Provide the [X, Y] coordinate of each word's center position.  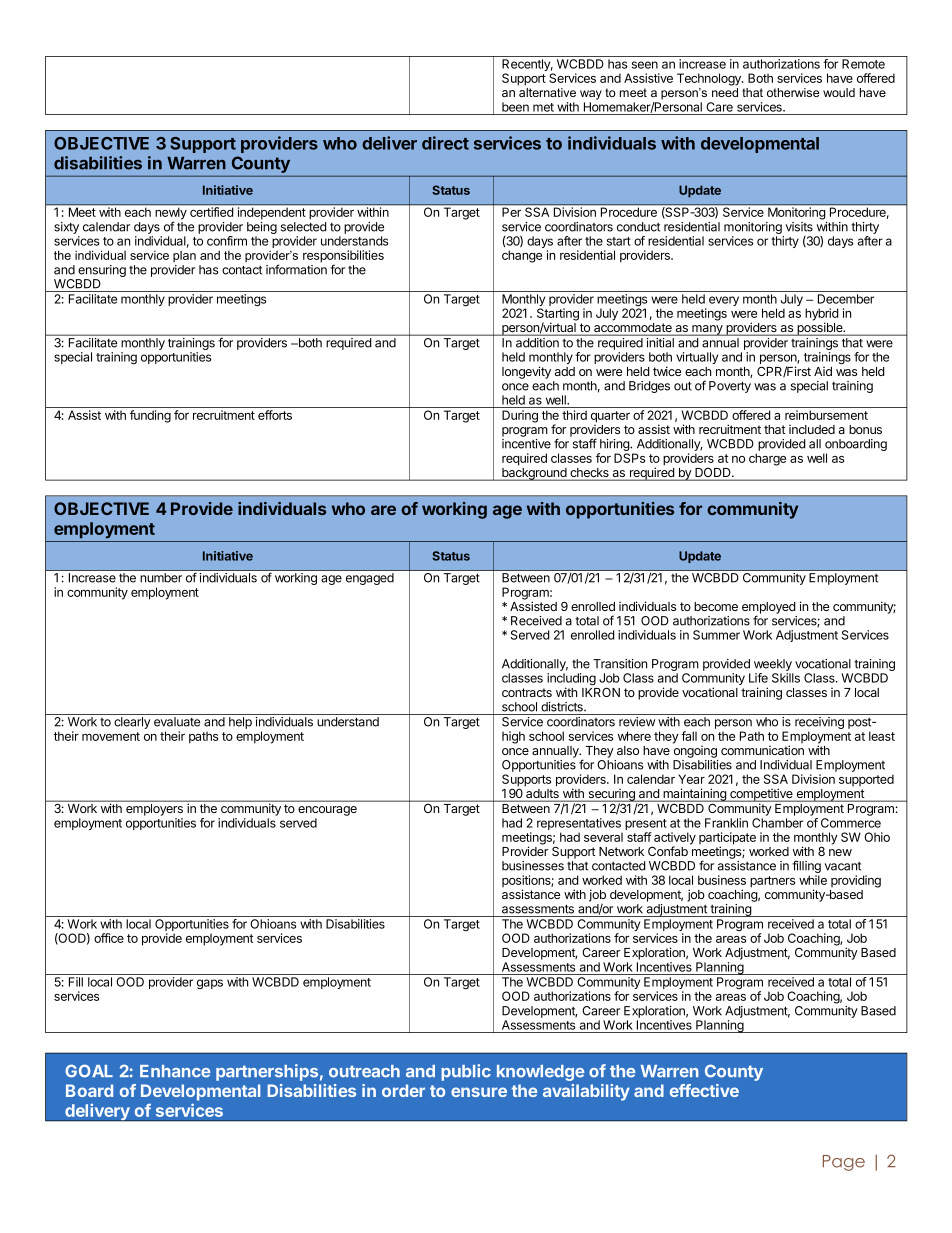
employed [769, 609]
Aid [823, 371]
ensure [479, 1092]
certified [211, 212]
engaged [370, 579]
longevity [526, 372]
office [109, 938]
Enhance [175, 1071]
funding [150, 416]
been [515, 107]
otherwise [793, 92]
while [813, 880]
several [603, 837]
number [161, 578]
